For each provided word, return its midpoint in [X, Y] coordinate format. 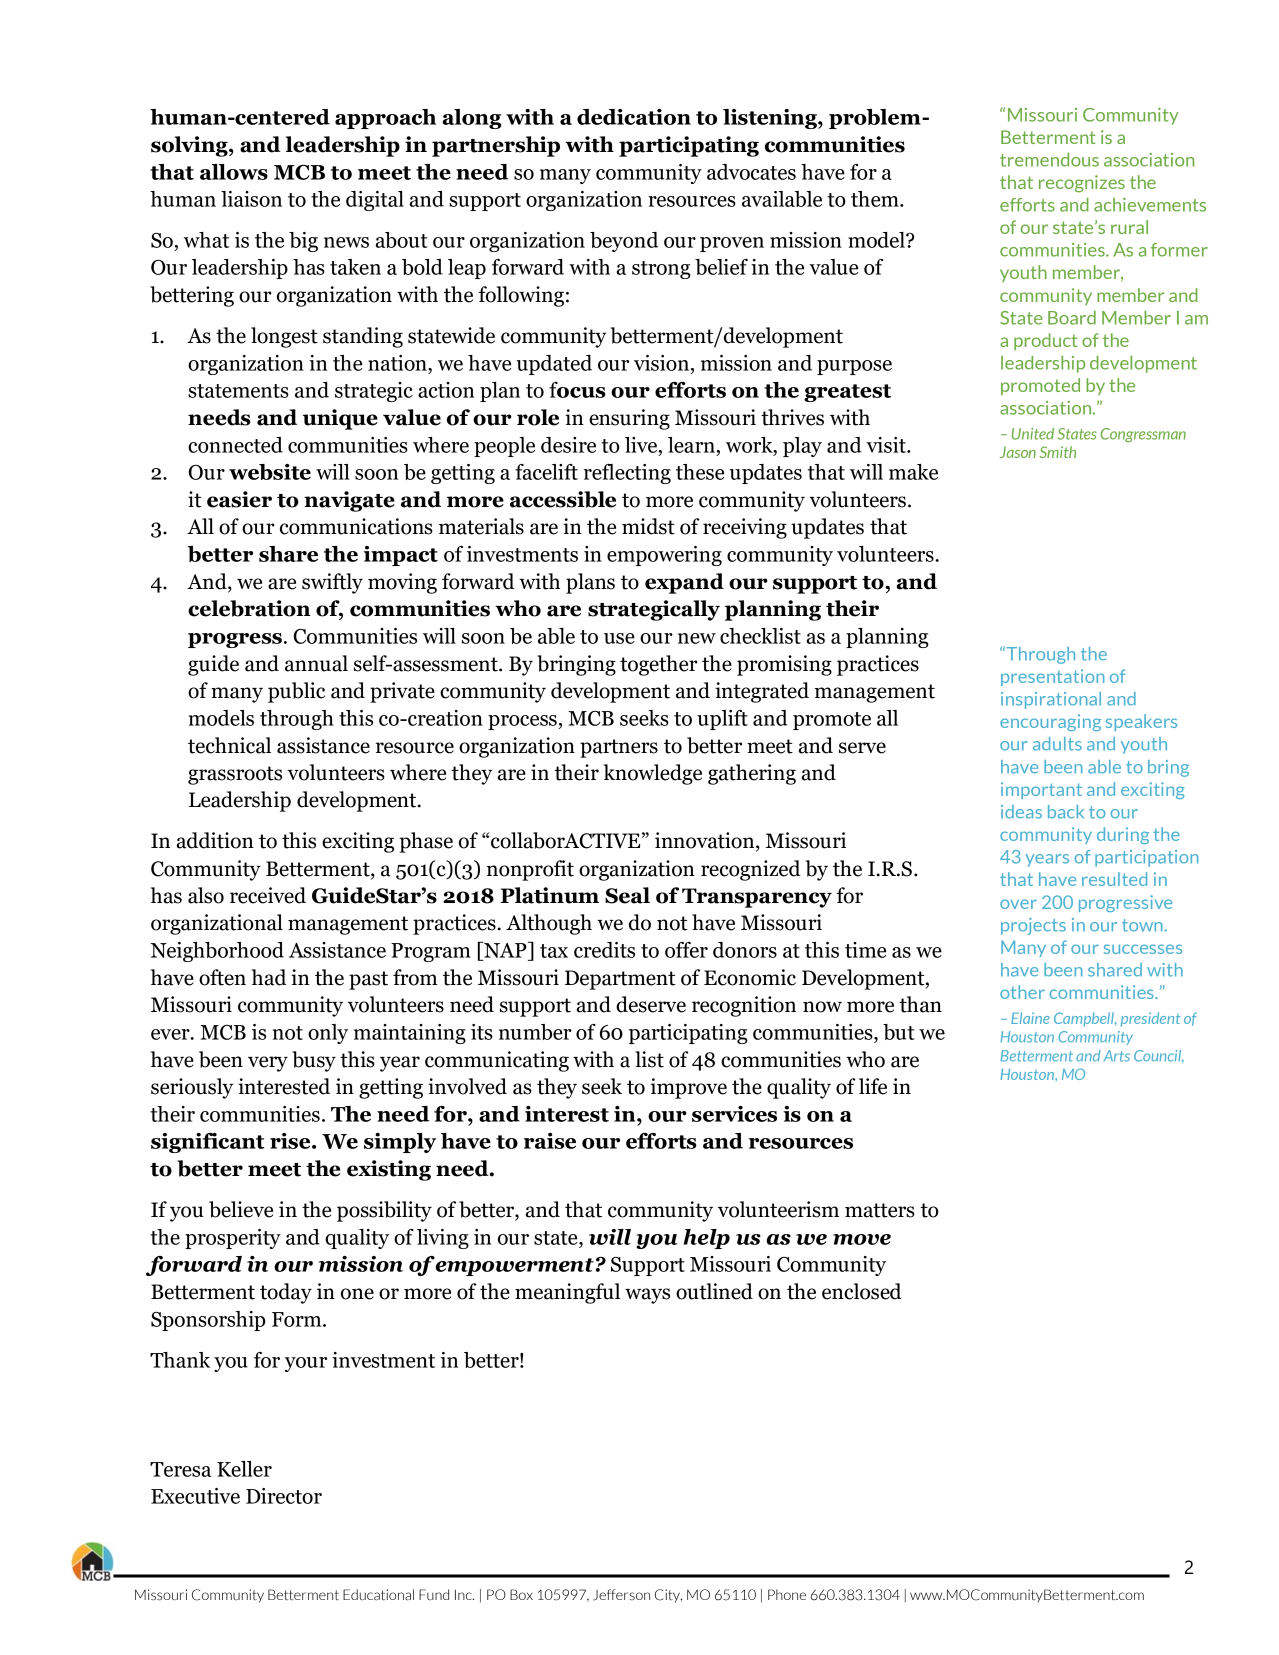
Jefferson [621, 1595]
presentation [1052, 677]
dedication [634, 117]
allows [234, 172]
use [619, 638]
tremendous [1049, 160]
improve [689, 1088]
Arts [1117, 1056]
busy [314, 1061]
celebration [249, 608]
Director [284, 1496]
